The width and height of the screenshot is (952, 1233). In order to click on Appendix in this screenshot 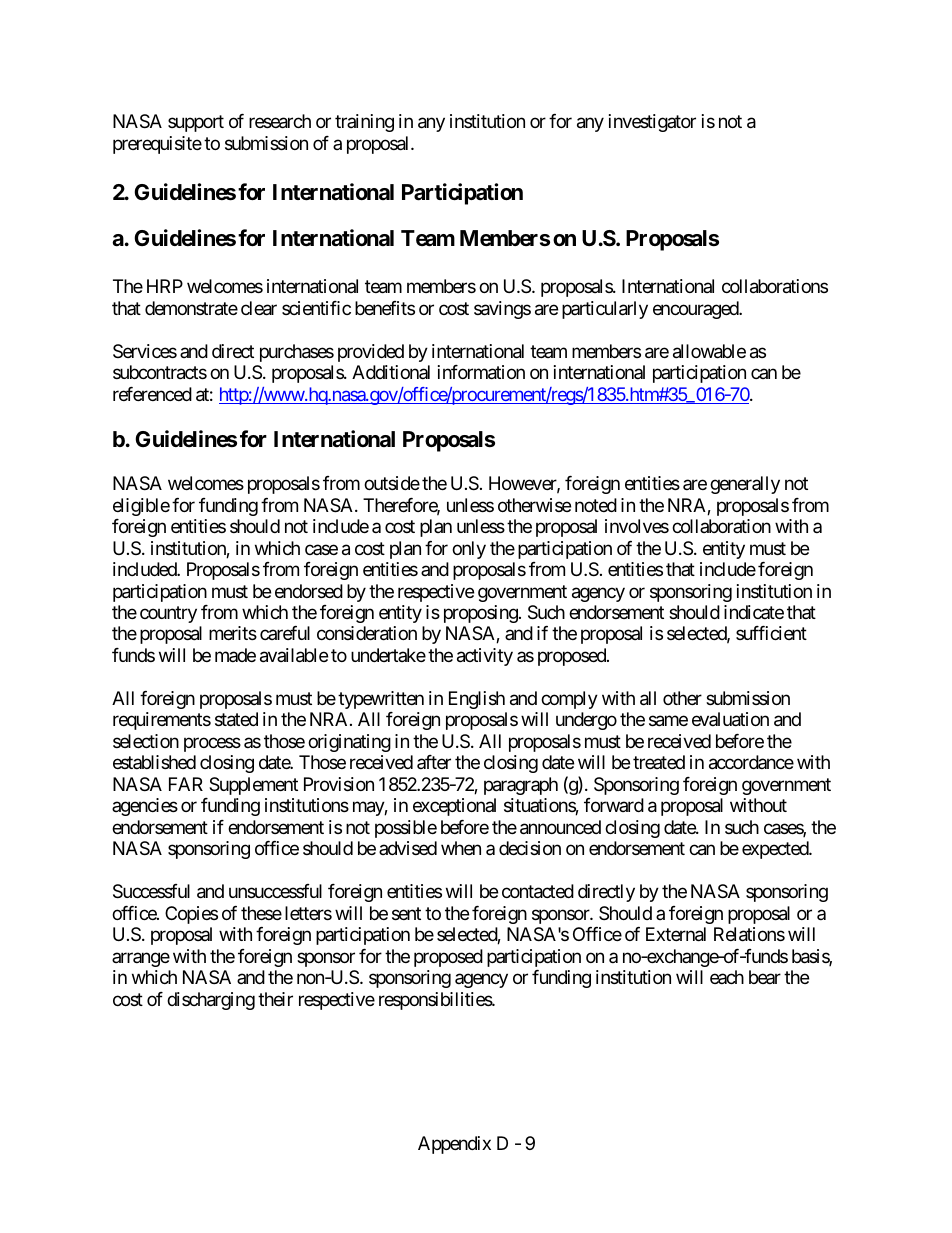, I will do `click(454, 1145)`.
